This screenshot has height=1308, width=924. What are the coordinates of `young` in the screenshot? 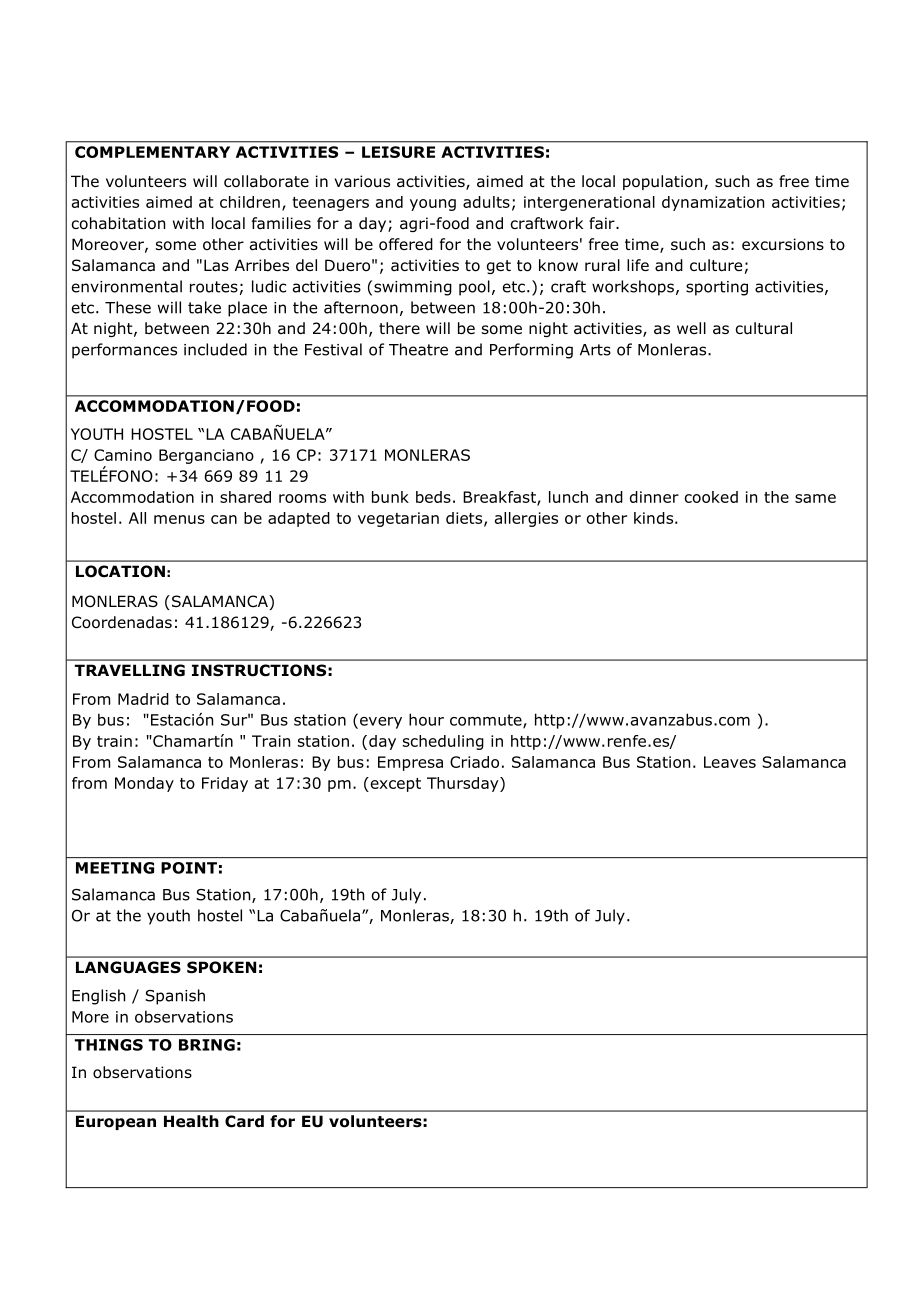 It's located at (433, 205).
